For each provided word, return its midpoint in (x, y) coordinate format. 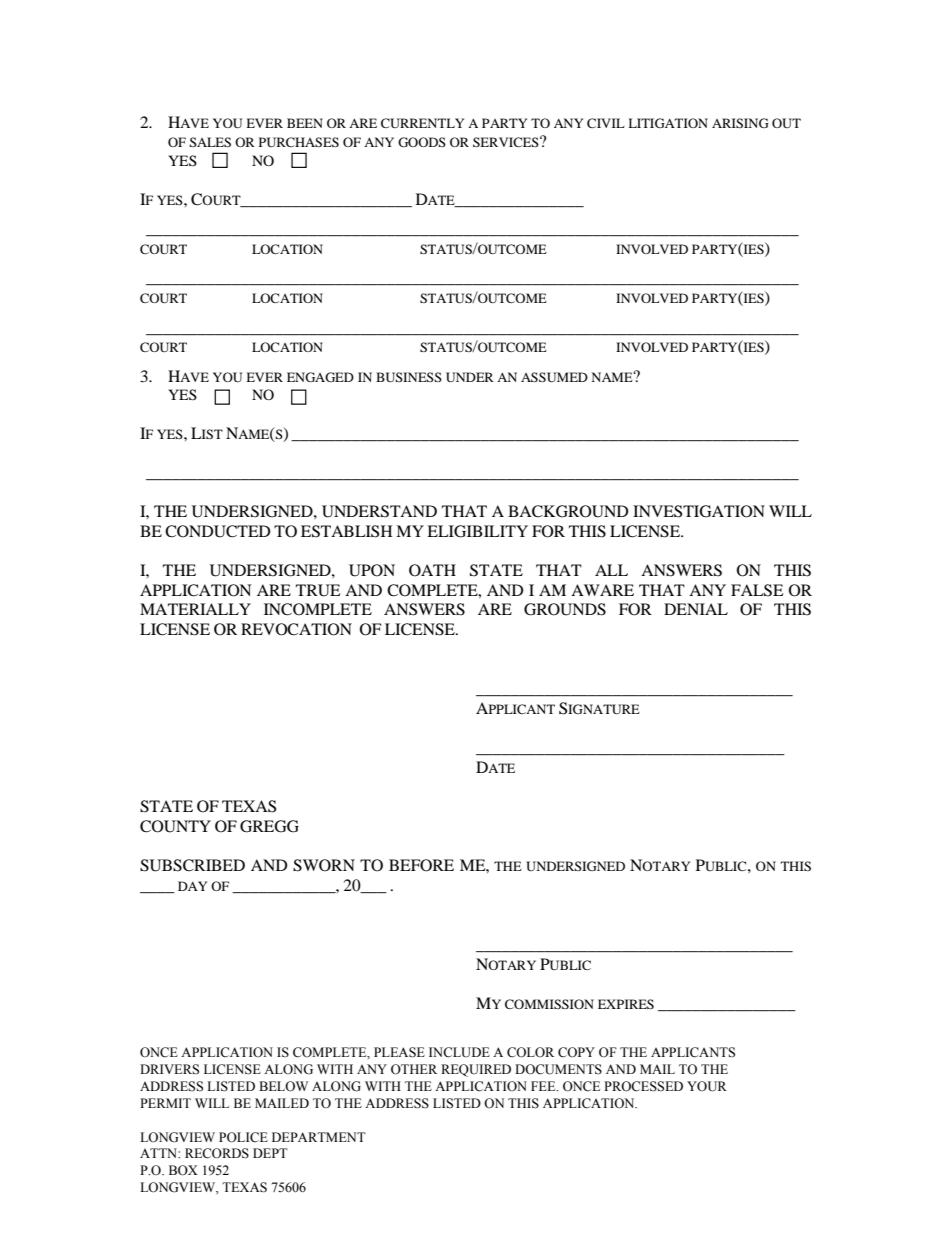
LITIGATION (668, 123)
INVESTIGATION (699, 511)
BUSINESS (409, 377)
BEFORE (421, 865)
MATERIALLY (195, 609)
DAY (192, 886)
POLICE (243, 1137)
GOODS (422, 142)
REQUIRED (476, 1070)
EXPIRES (626, 1004)
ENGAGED (320, 377)
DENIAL (696, 609)
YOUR (707, 1086)
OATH (432, 570)
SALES (210, 142)
